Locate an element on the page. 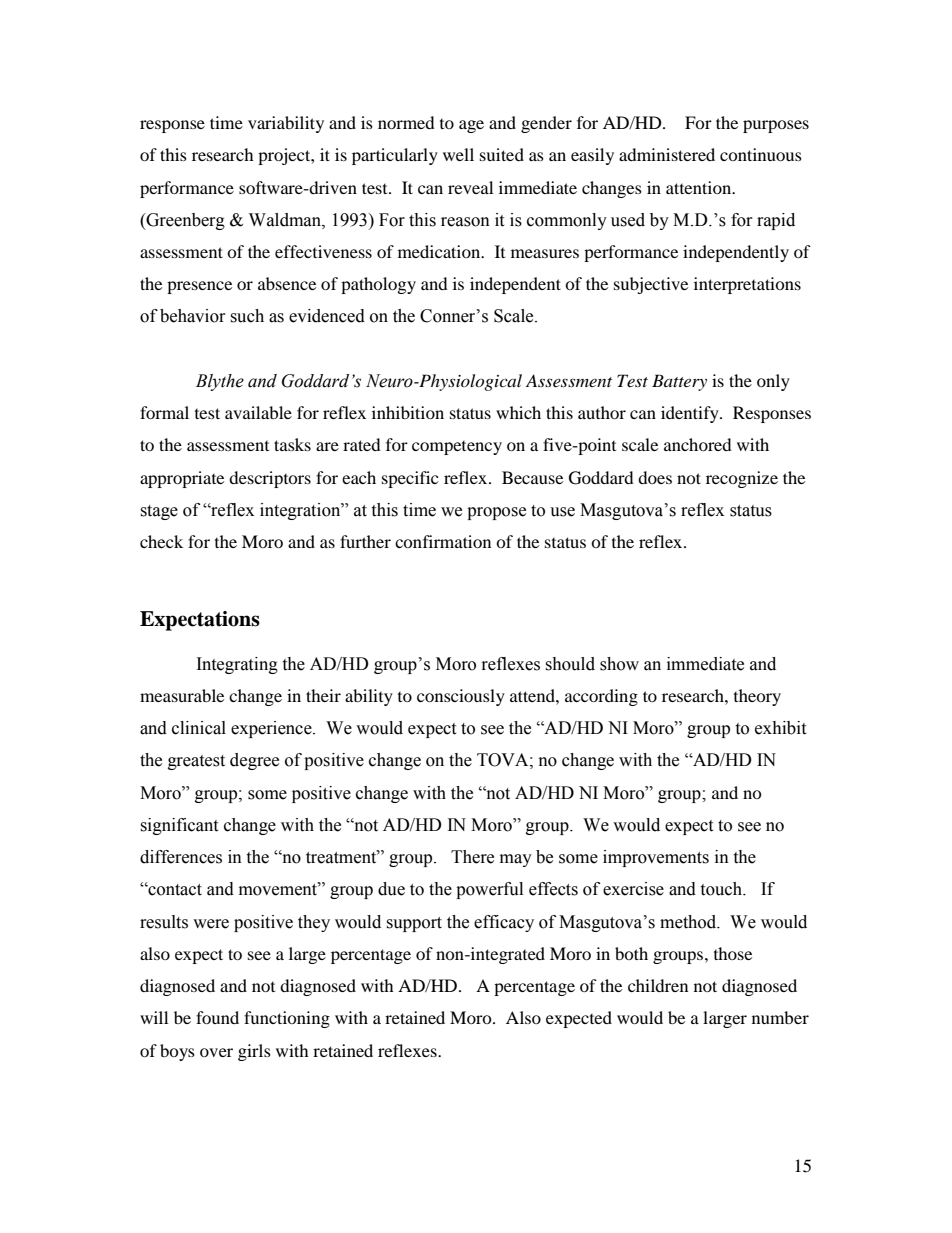  found is located at coordinates (217, 1017).
